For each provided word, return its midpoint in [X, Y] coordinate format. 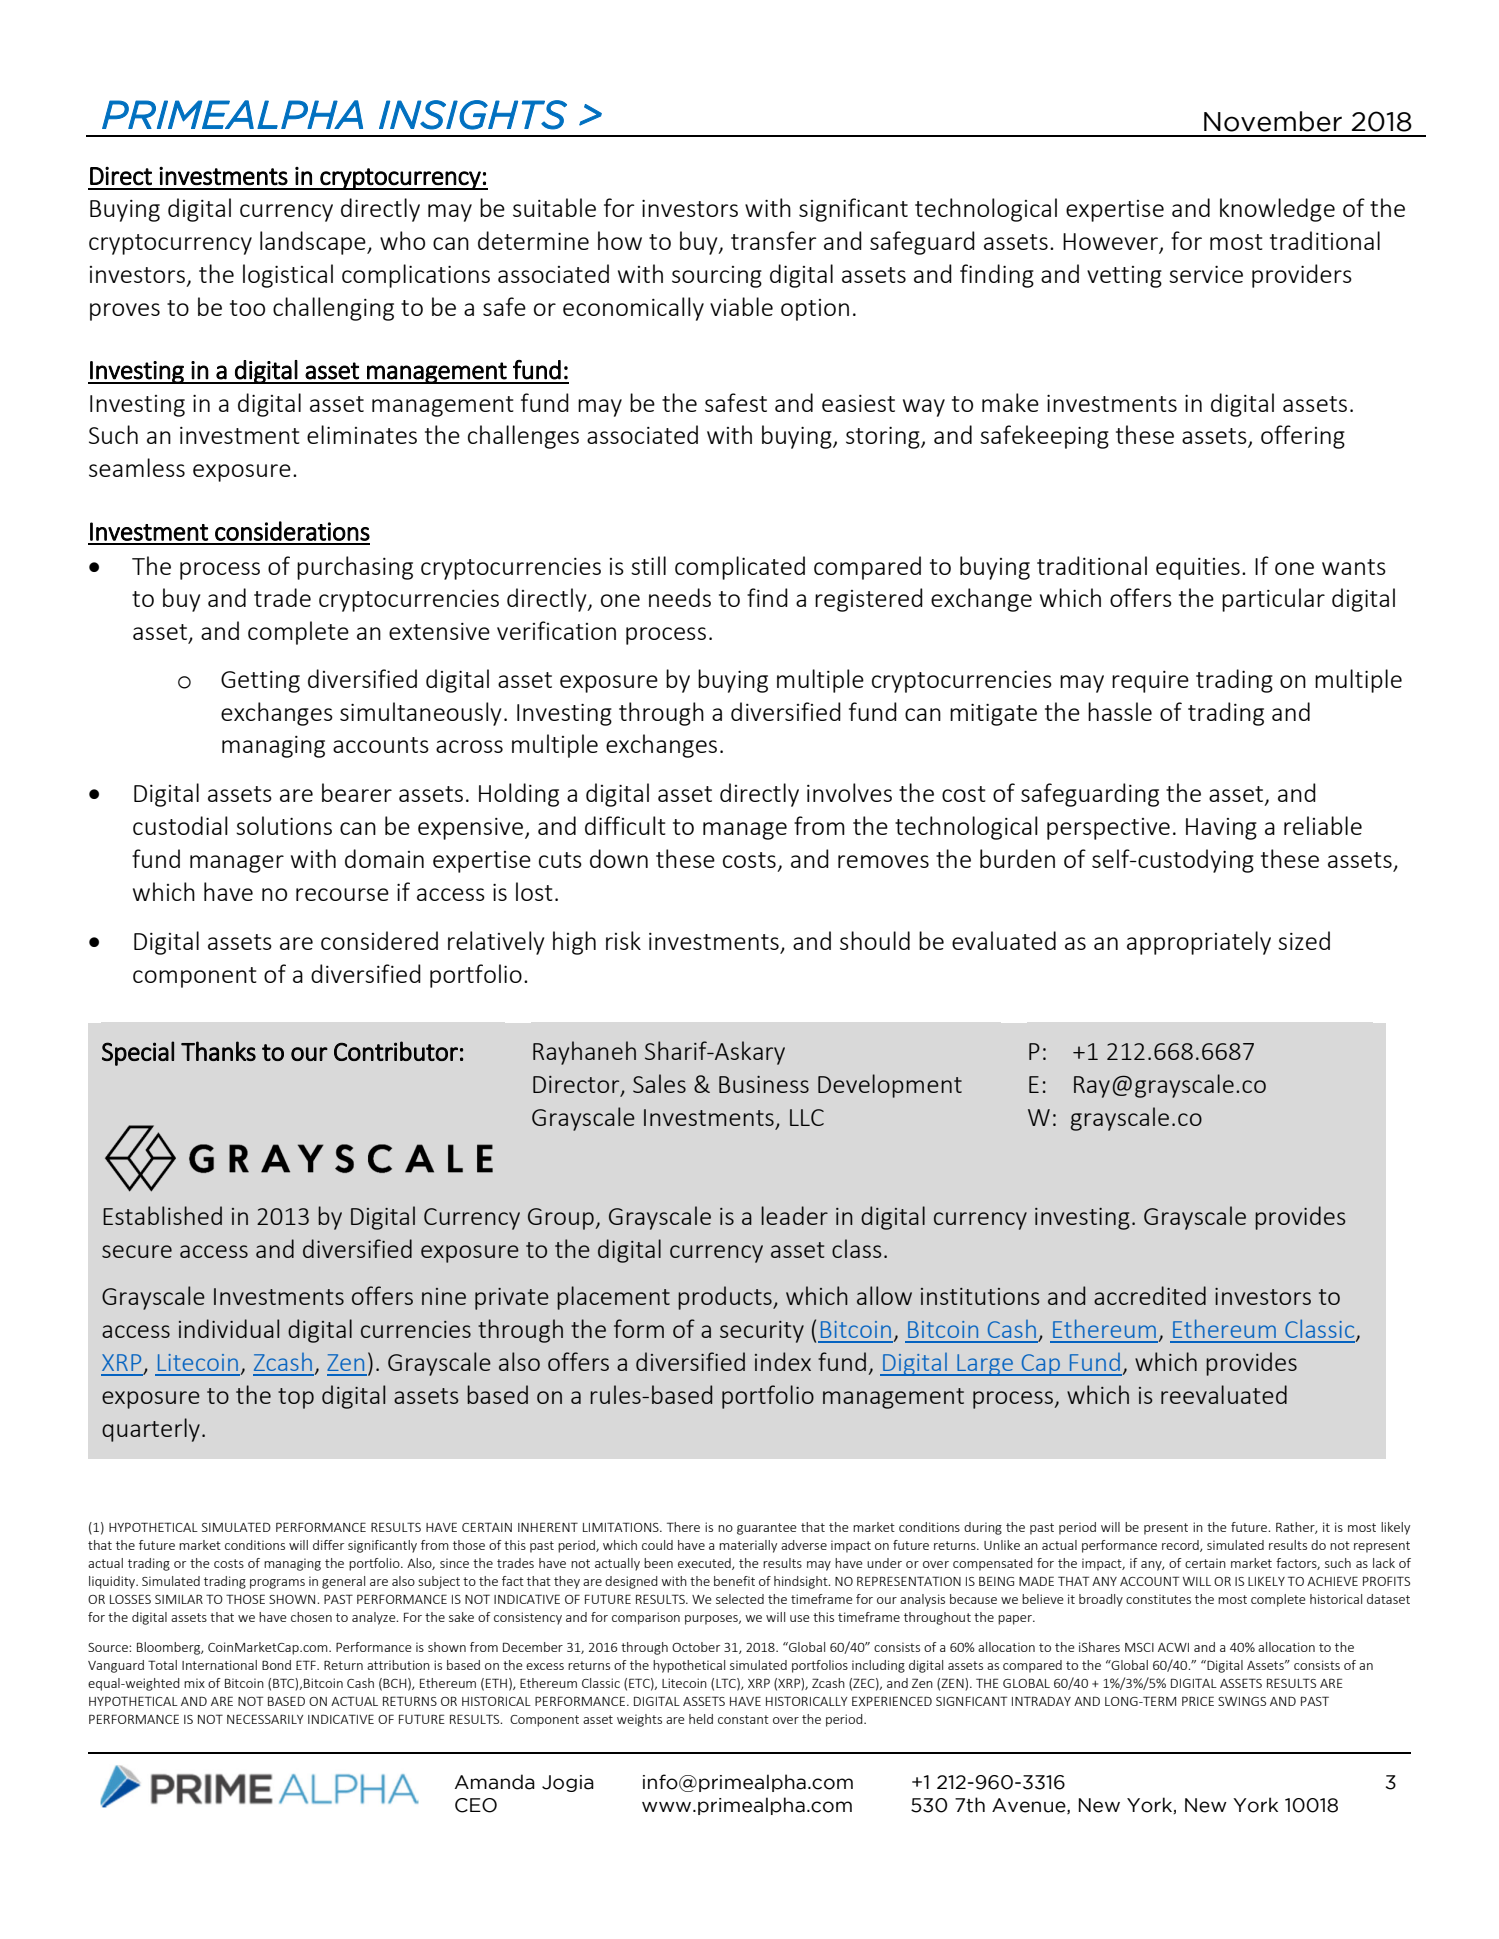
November [1273, 121]
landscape [314, 243]
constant [743, 1719]
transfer [774, 240]
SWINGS [1242, 1701]
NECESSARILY [265, 1719]
